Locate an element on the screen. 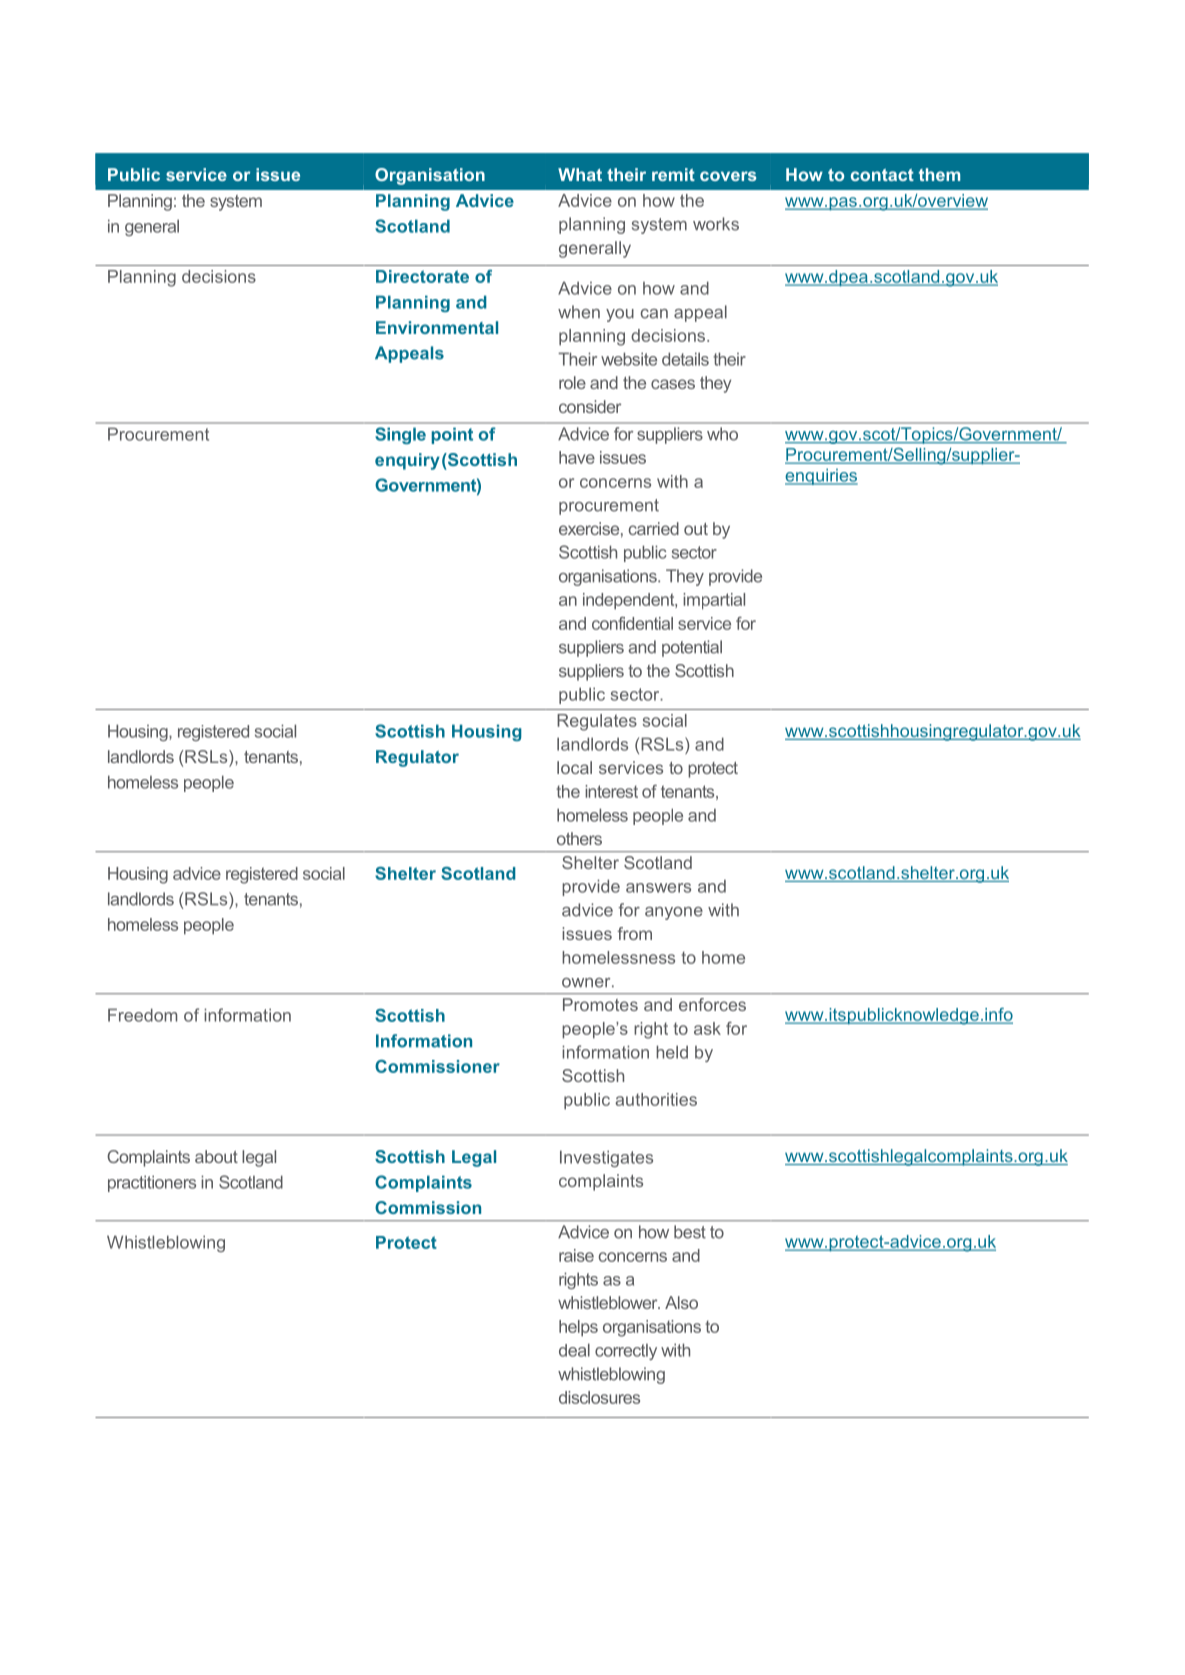 The image size is (1185, 1675). ask is located at coordinates (707, 1028).
